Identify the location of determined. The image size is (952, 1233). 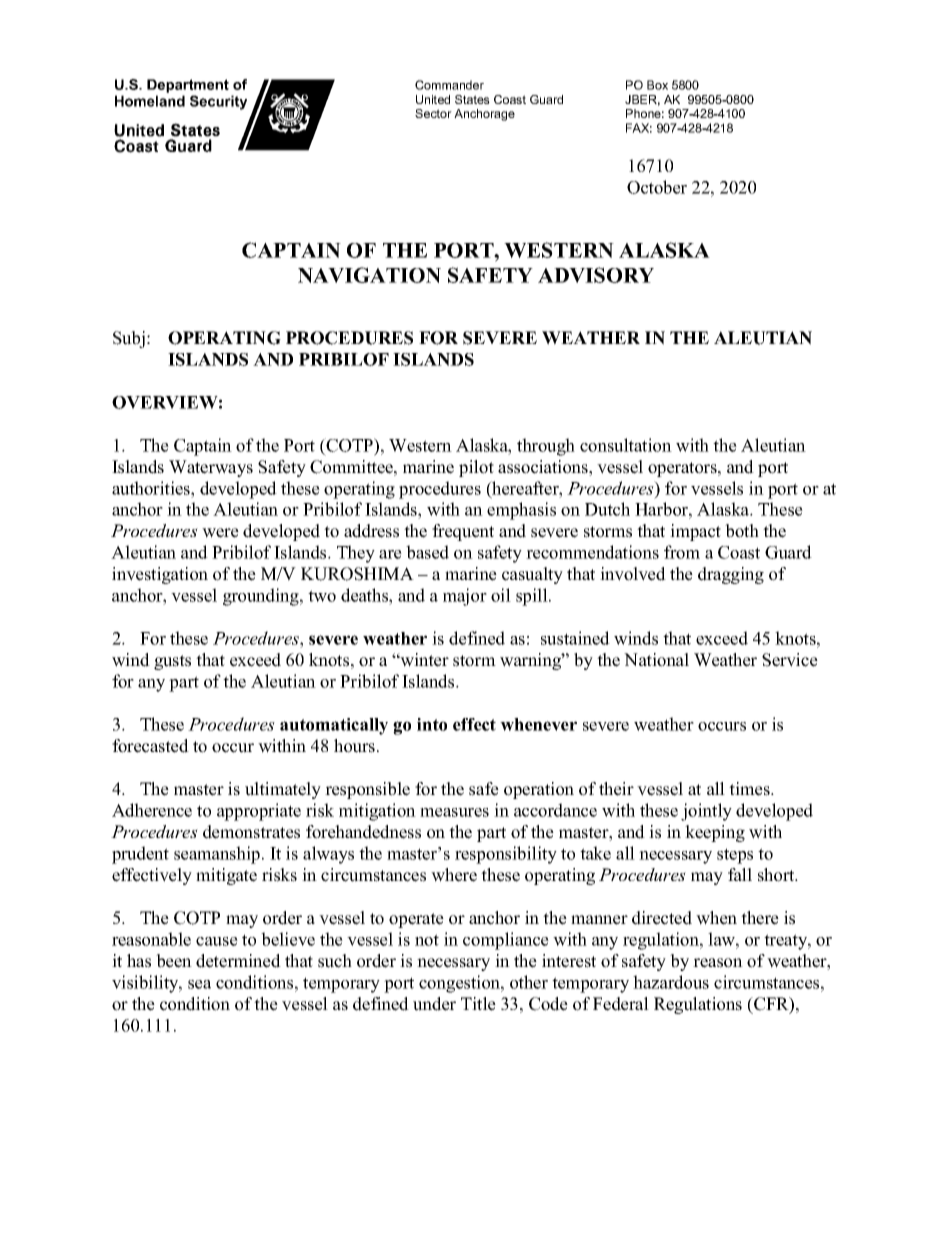
(238, 961).
